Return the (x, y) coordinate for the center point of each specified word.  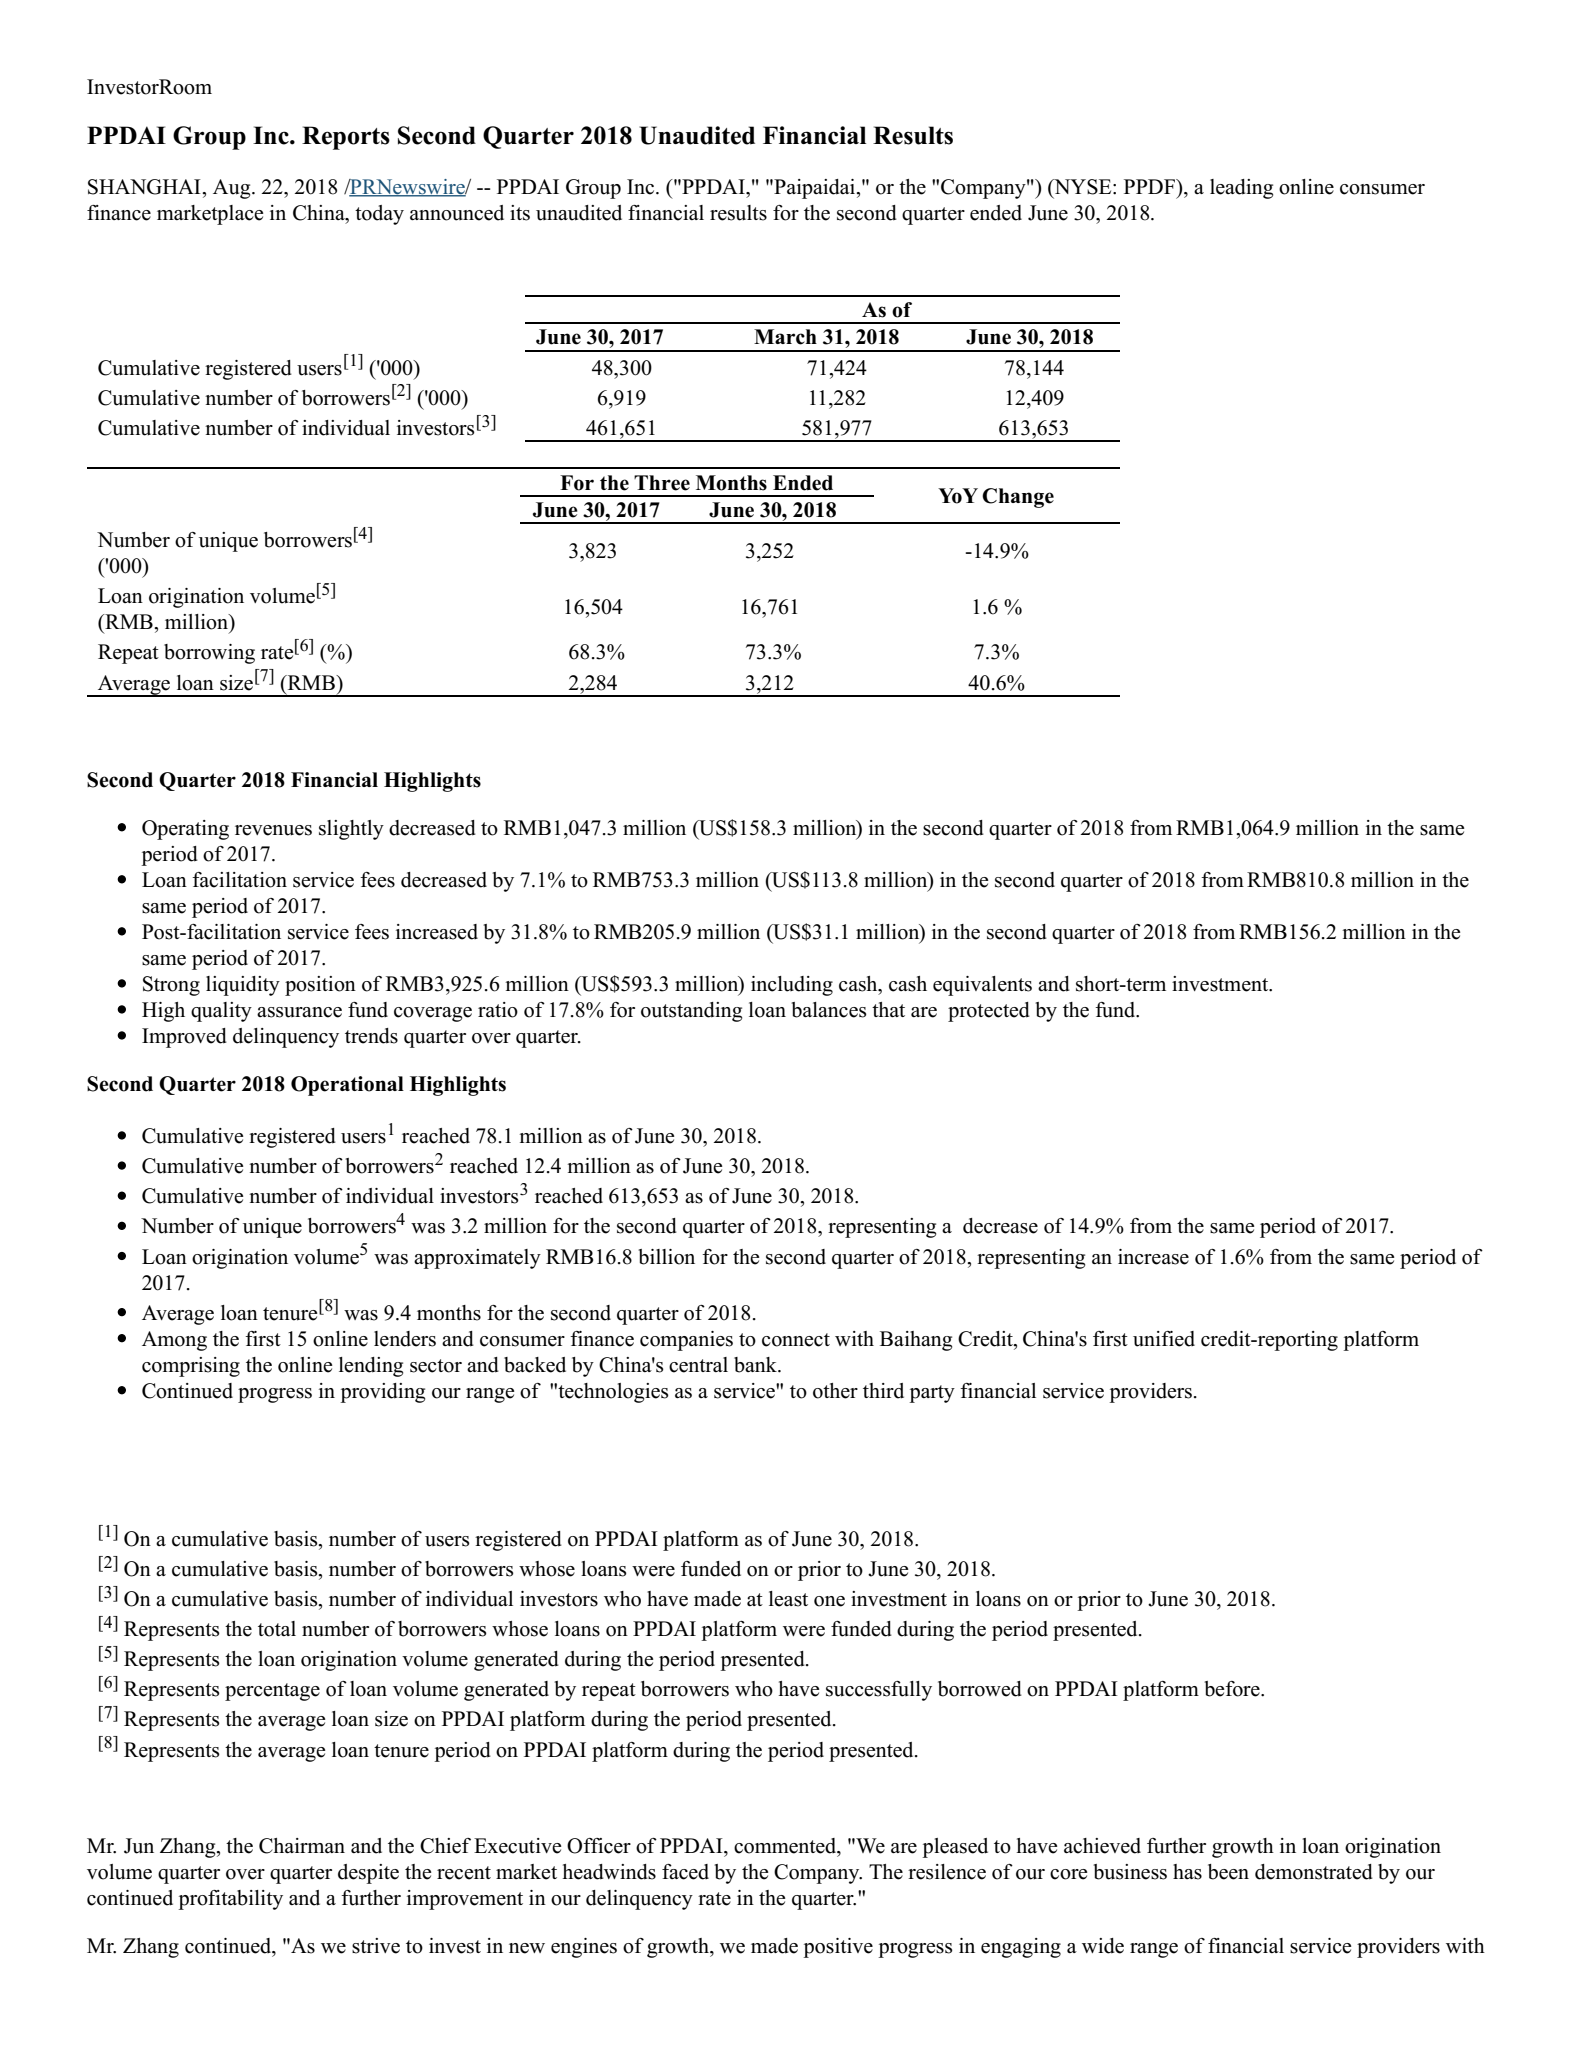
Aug (233, 189)
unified (1164, 1339)
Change (1018, 498)
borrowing (209, 654)
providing (382, 1393)
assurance (299, 1012)
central (698, 1365)
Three (662, 483)
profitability (230, 1900)
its (520, 213)
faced (685, 1872)
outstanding (691, 1012)
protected (989, 1012)
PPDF (1150, 186)
